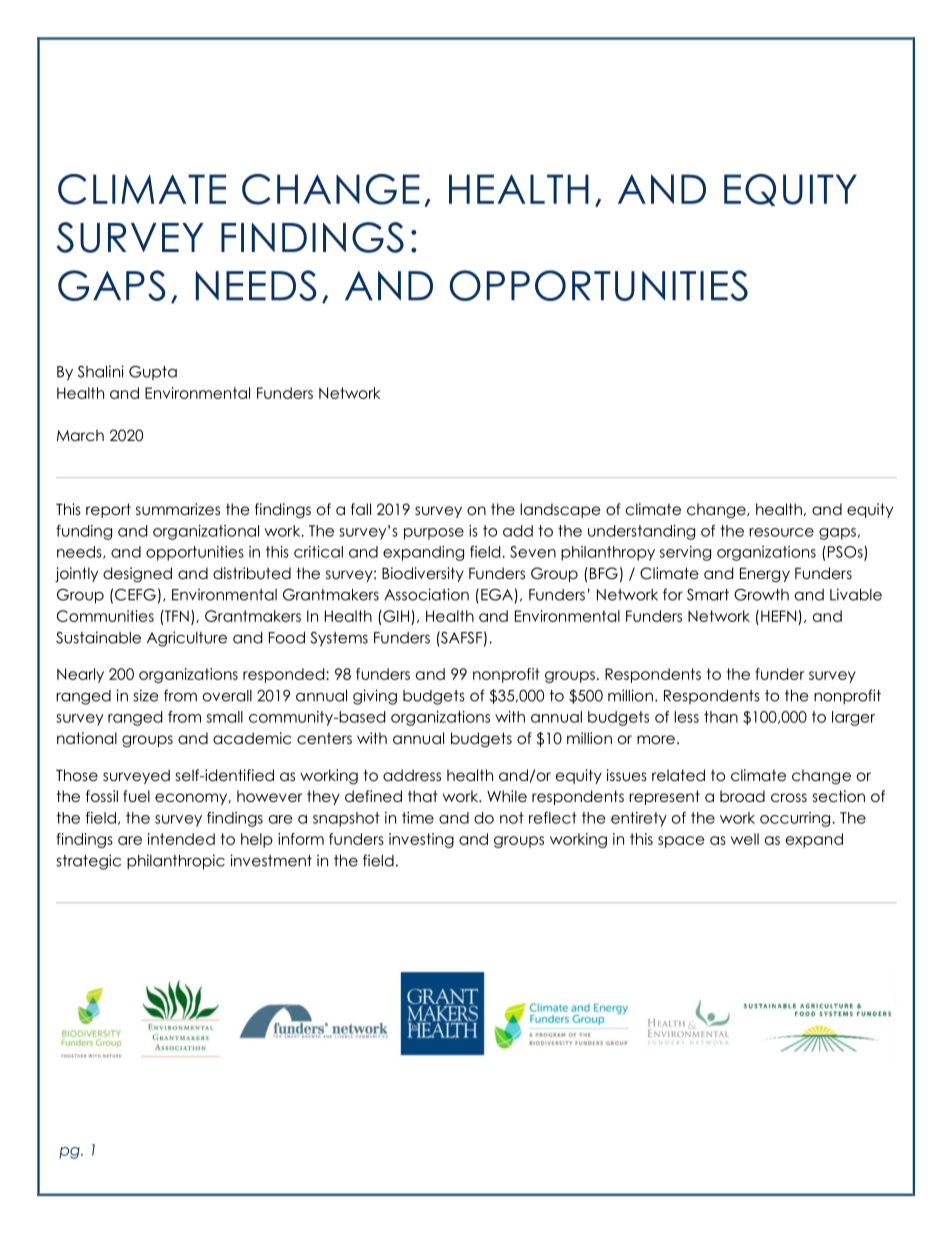 The image size is (952, 1233). What do you see at coordinates (153, 373) in the document?
I see `Gupta` at bounding box center [153, 373].
